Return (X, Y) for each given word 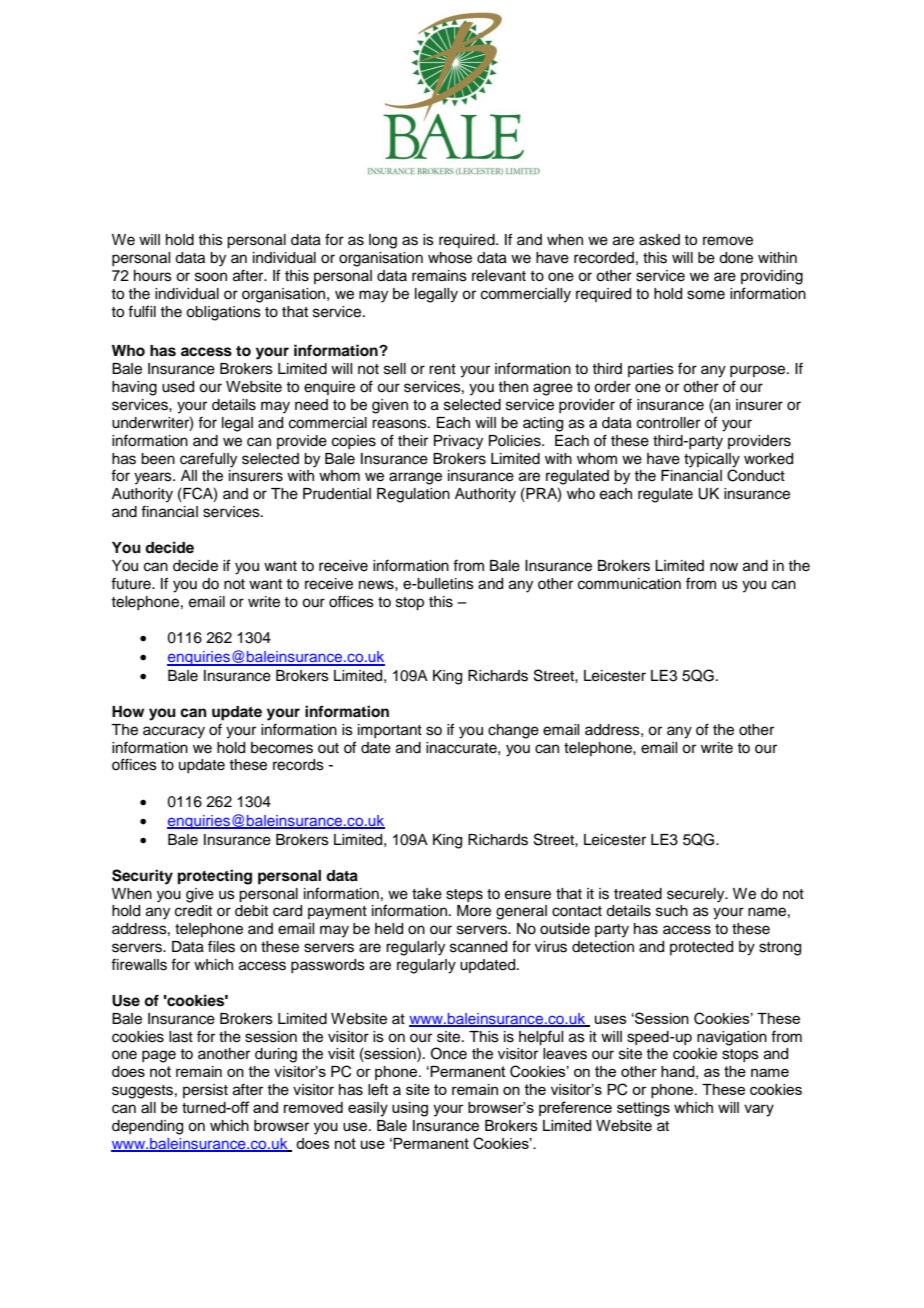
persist (205, 1091)
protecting (215, 877)
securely (697, 895)
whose (450, 258)
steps (464, 895)
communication (629, 584)
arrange (415, 478)
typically (712, 460)
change (513, 731)
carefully (208, 460)
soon (211, 277)
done (736, 258)
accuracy (174, 732)
